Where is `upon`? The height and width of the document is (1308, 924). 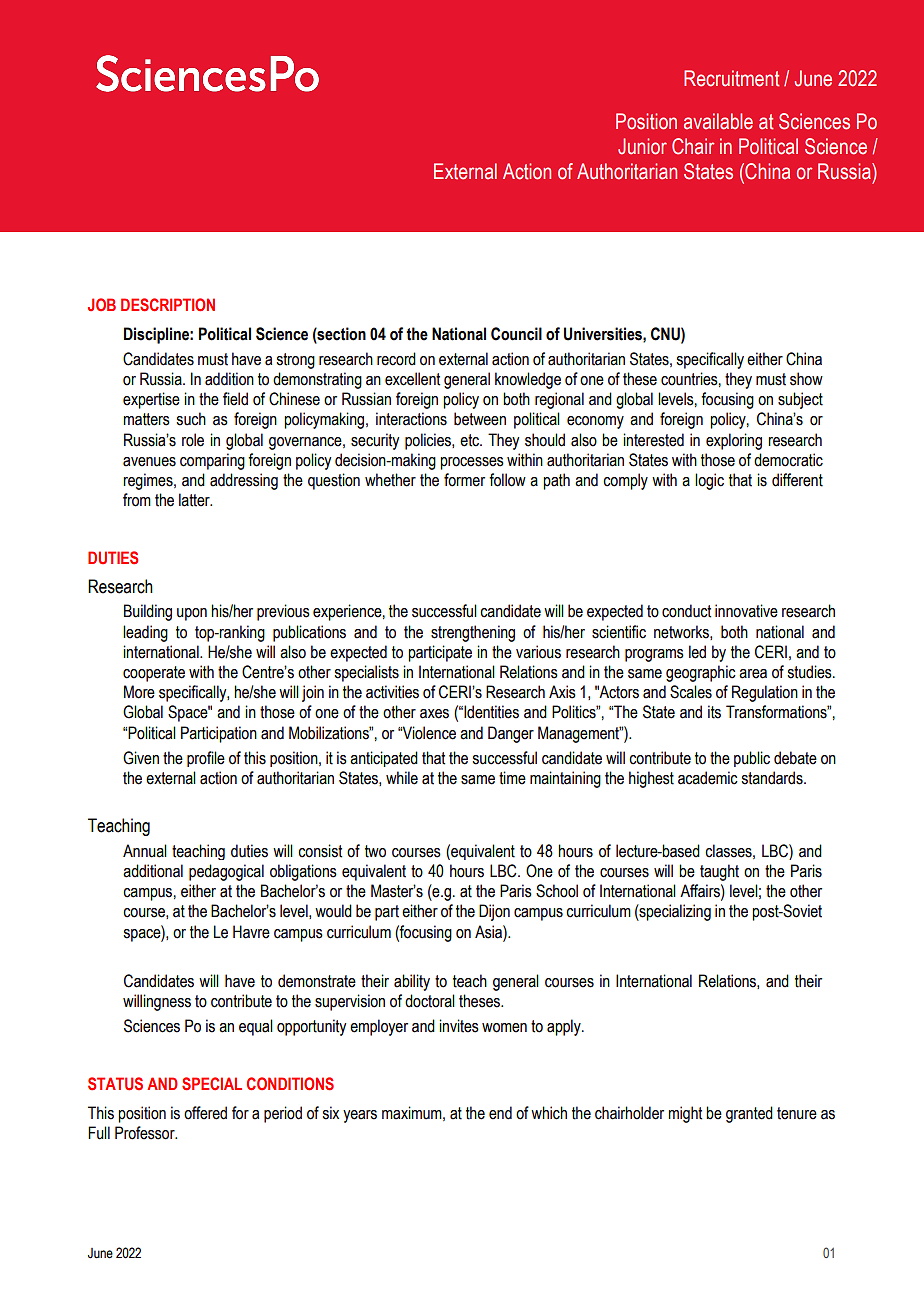 upon is located at coordinates (192, 614).
